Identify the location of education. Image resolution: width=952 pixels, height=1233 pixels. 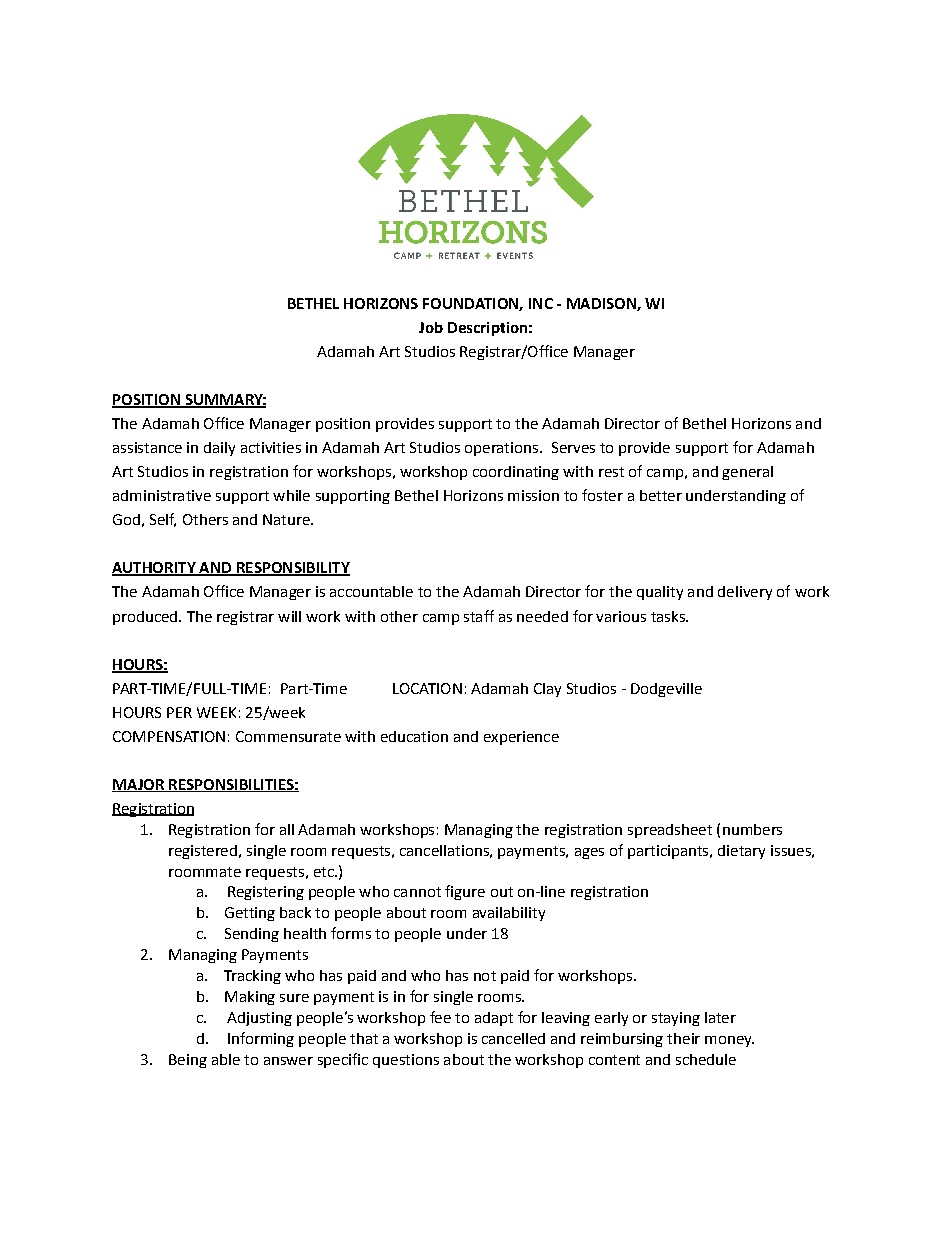
(414, 736).
